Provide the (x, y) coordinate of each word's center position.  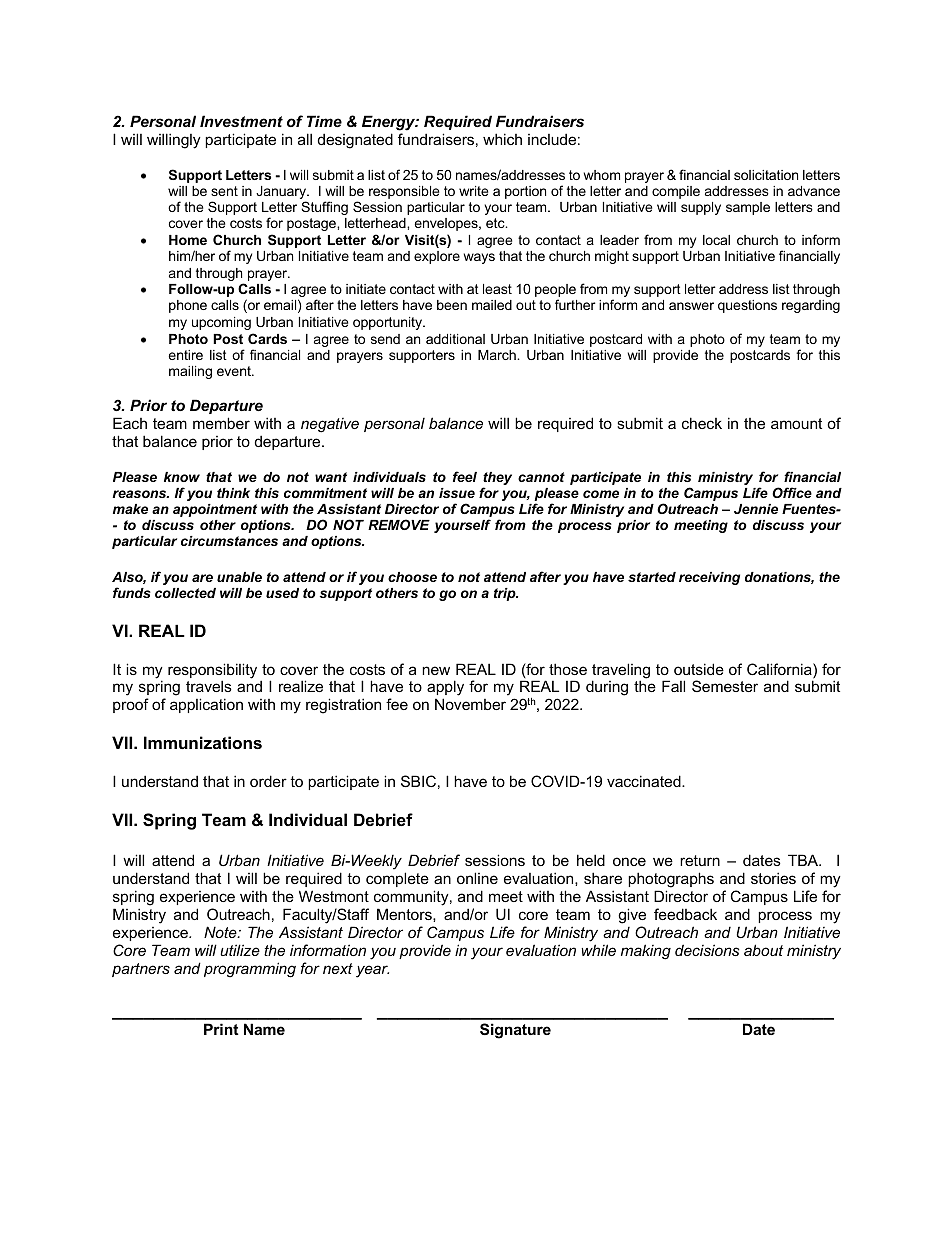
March (498, 355)
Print (221, 1029)
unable (239, 577)
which (502, 139)
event (235, 371)
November (470, 704)
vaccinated (645, 781)
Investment (241, 121)
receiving (709, 578)
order (268, 781)
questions (747, 306)
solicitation (766, 175)
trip (506, 594)
